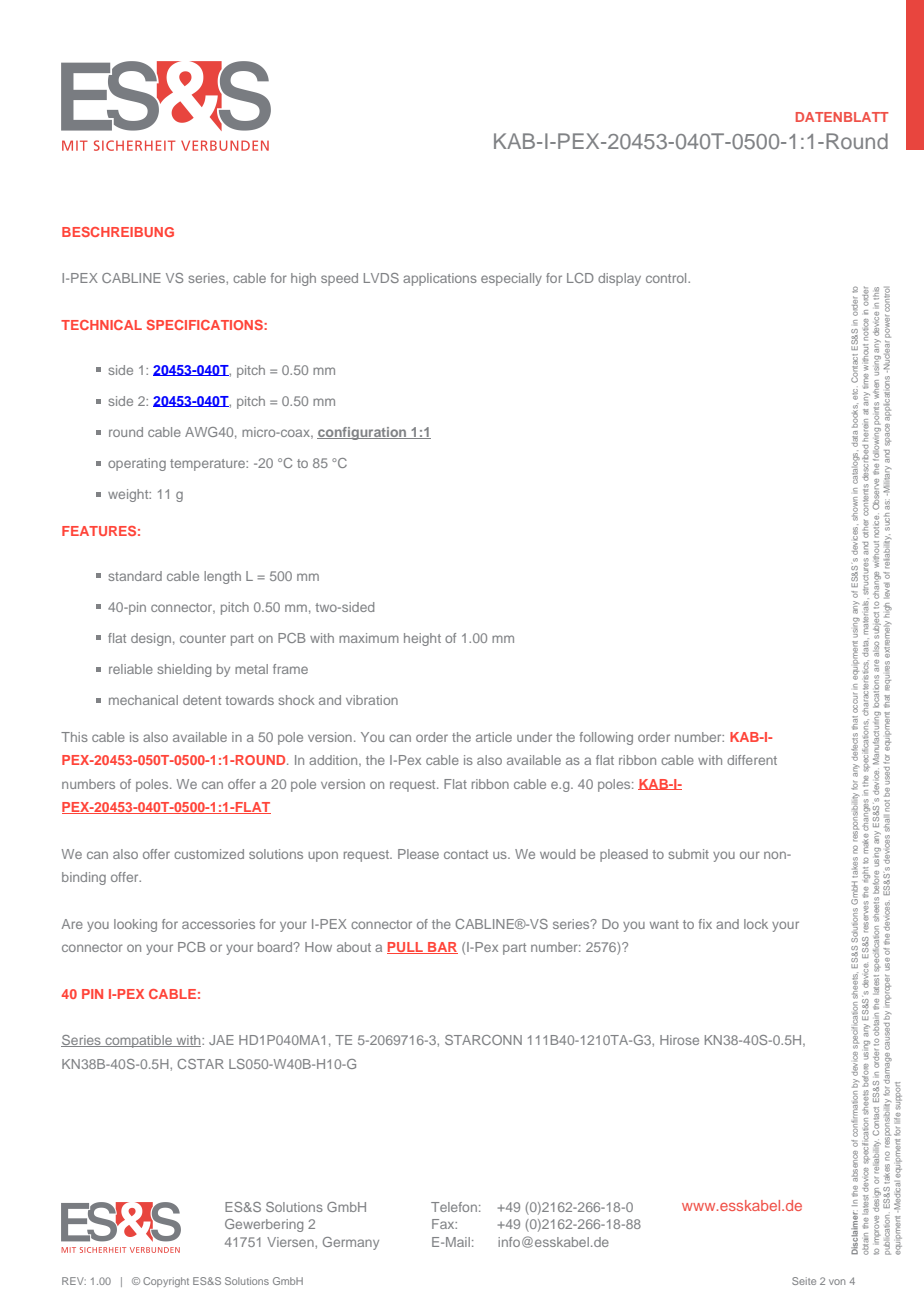 This image has height=1308, width=924. I want to click on BAR, so click(442, 948).
